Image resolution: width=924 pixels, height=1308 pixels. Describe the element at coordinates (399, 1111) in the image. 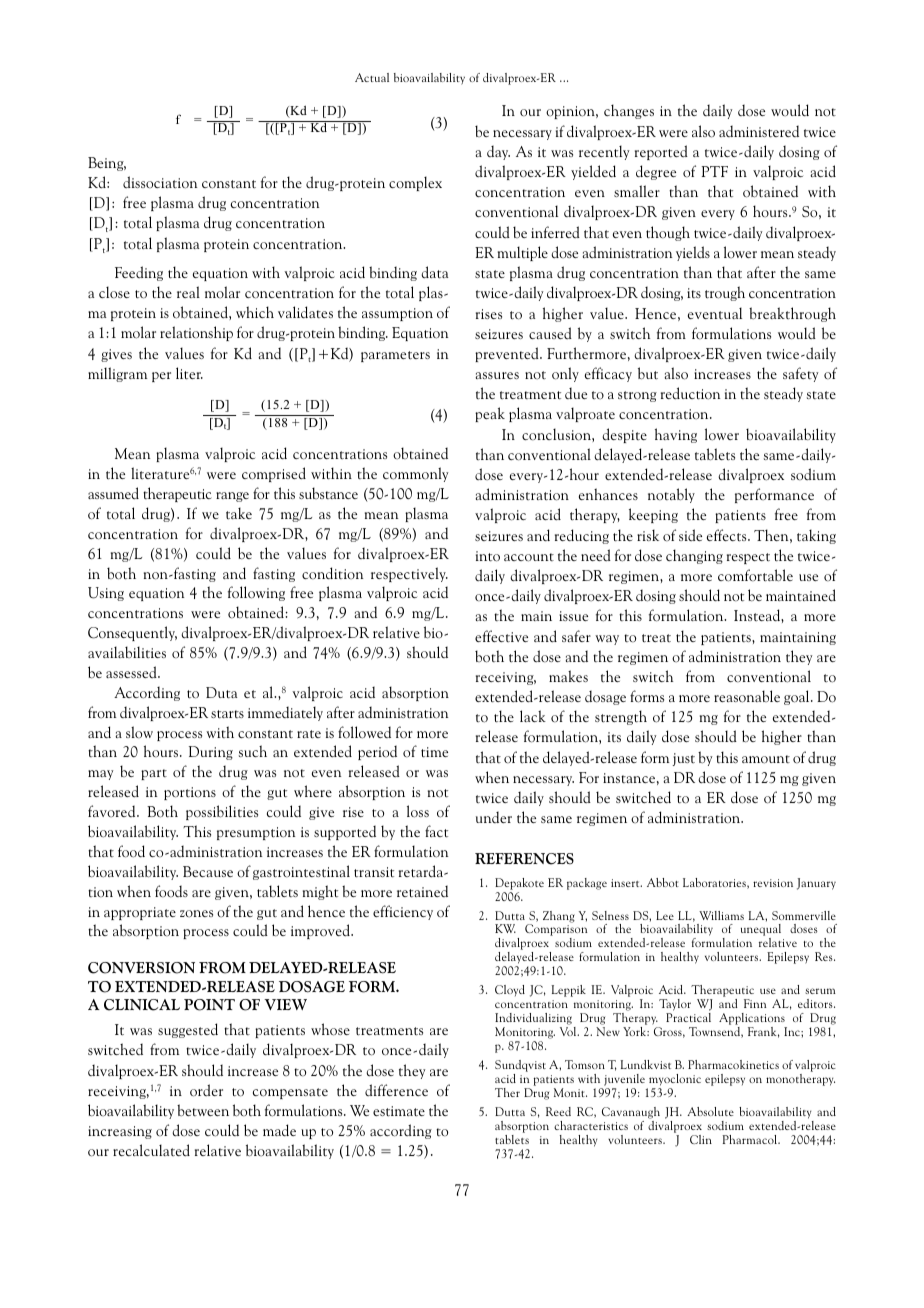

I see `estimate` at that location.
